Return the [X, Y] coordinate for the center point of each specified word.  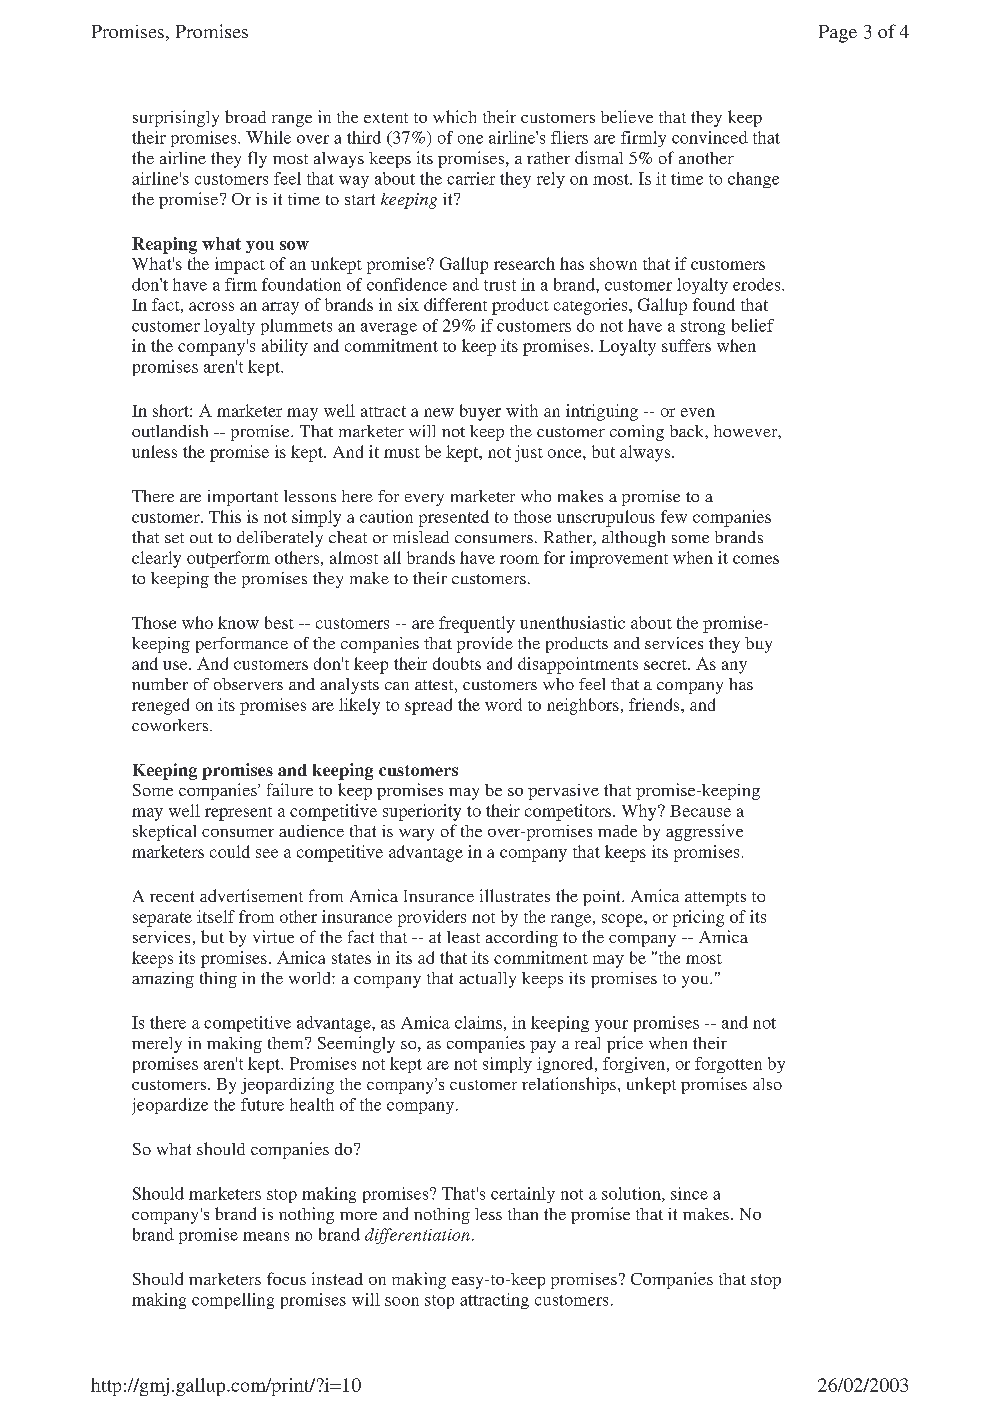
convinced [710, 137]
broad [245, 116]
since [689, 1193]
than [523, 1214]
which [454, 116]
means [266, 1236]
